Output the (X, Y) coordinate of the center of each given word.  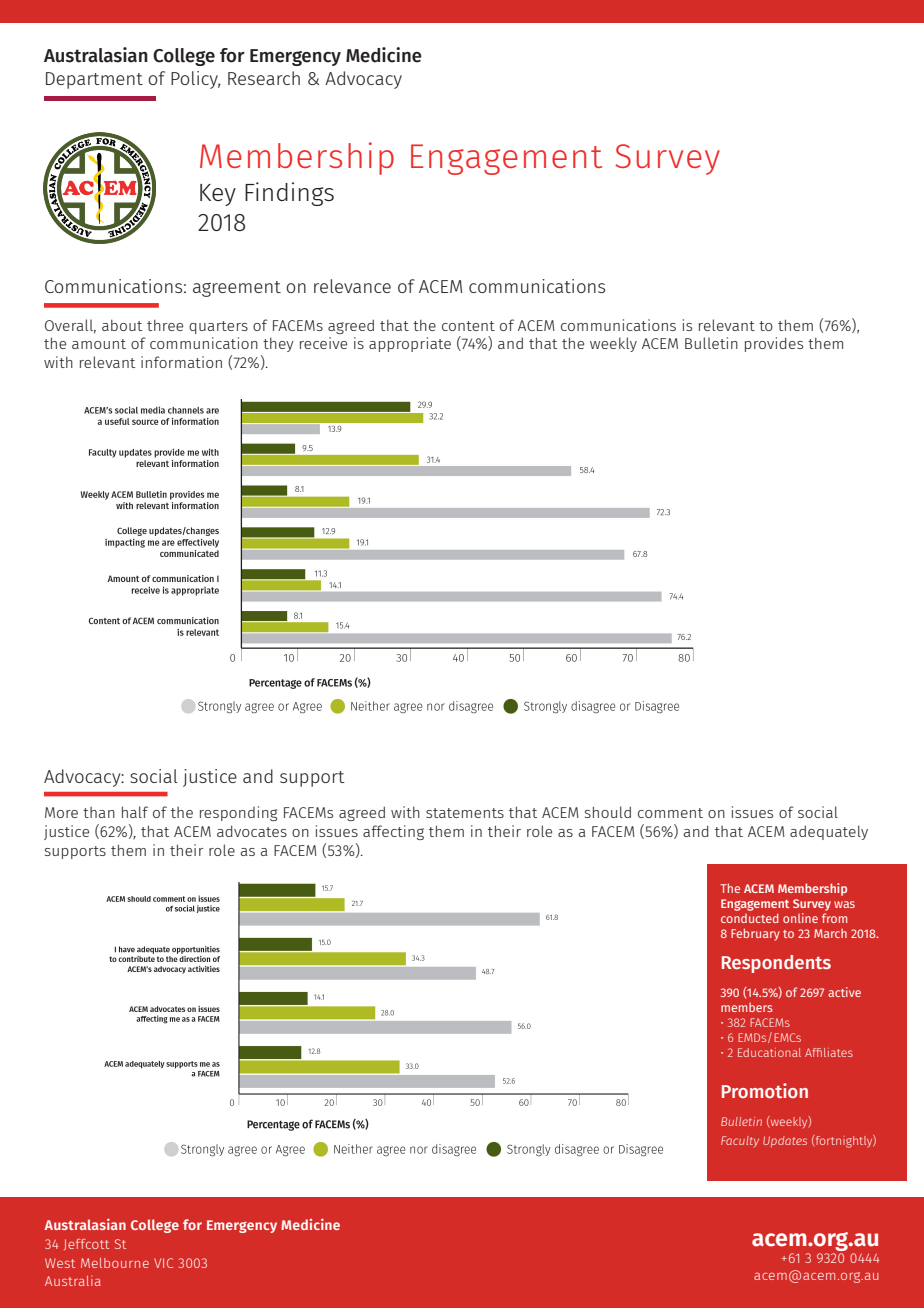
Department (94, 80)
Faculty (740, 1142)
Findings (289, 194)
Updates (785, 1141)
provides (774, 344)
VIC (163, 1263)
